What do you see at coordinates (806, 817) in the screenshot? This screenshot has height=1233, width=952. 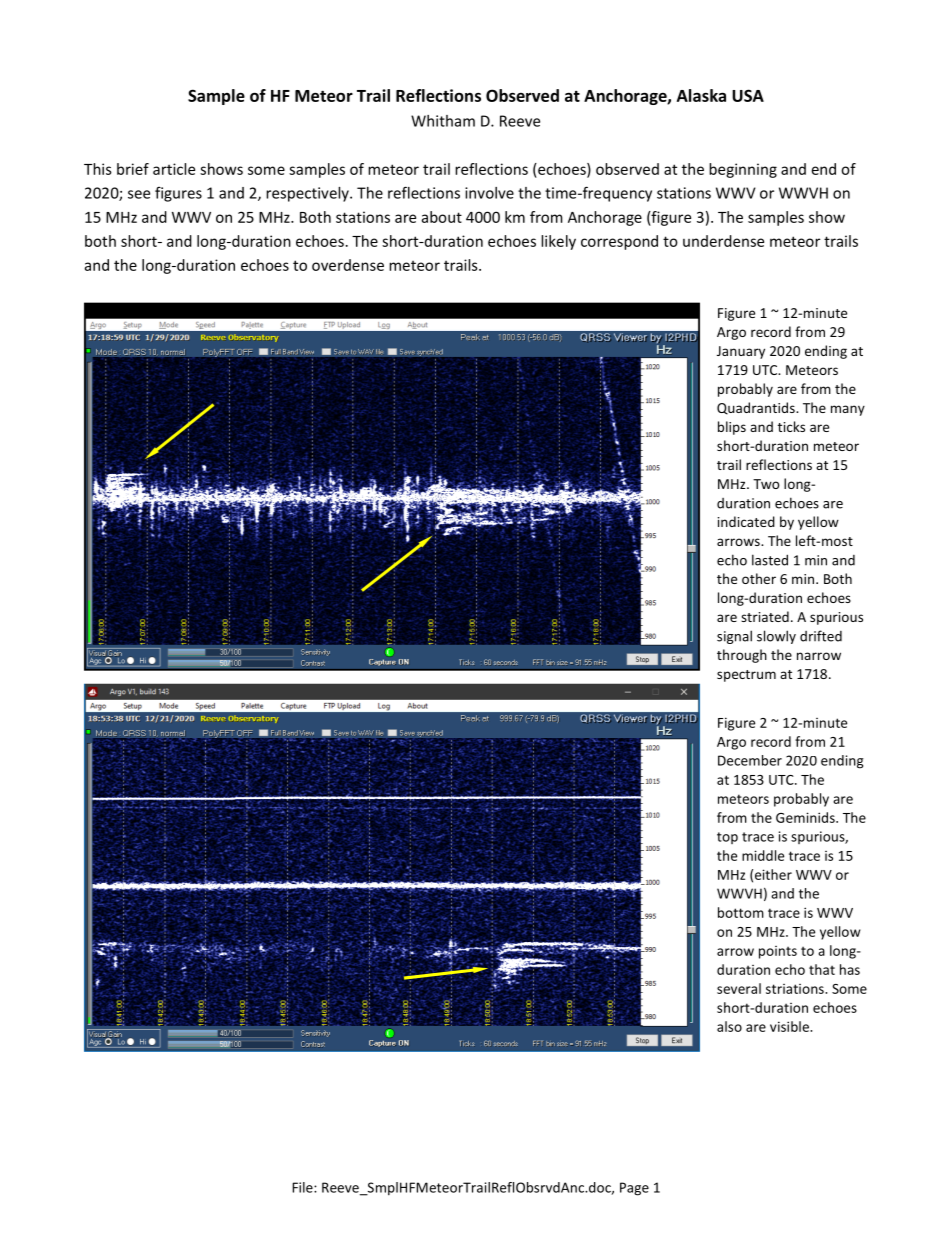 I see `Geminids` at bounding box center [806, 817].
